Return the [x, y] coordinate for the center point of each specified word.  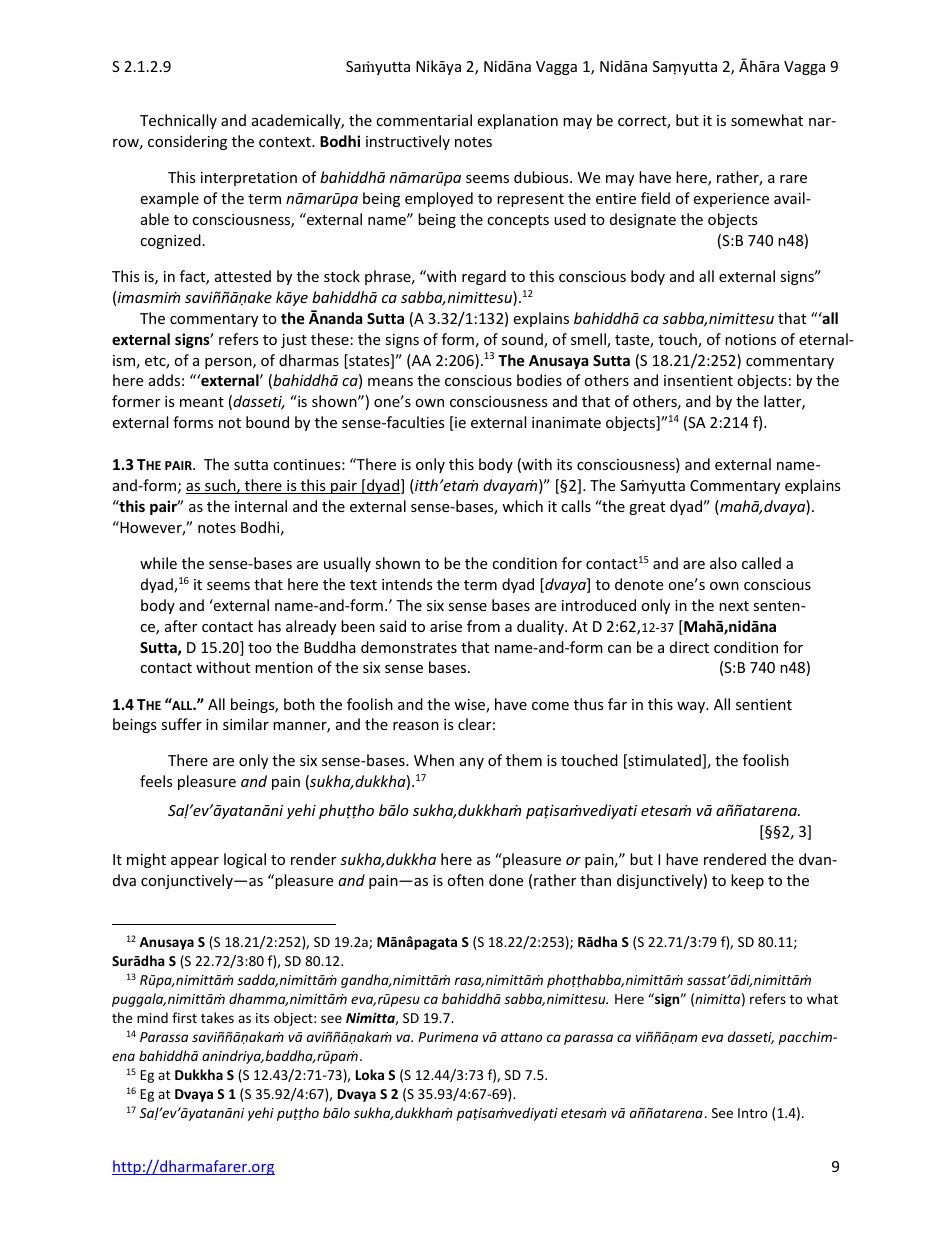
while [158, 563]
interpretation [249, 179]
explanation [517, 121]
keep [747, 881]
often [465, 880]
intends [407, 584]
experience [731, 200]
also [723, 563]
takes [217, 1017]
